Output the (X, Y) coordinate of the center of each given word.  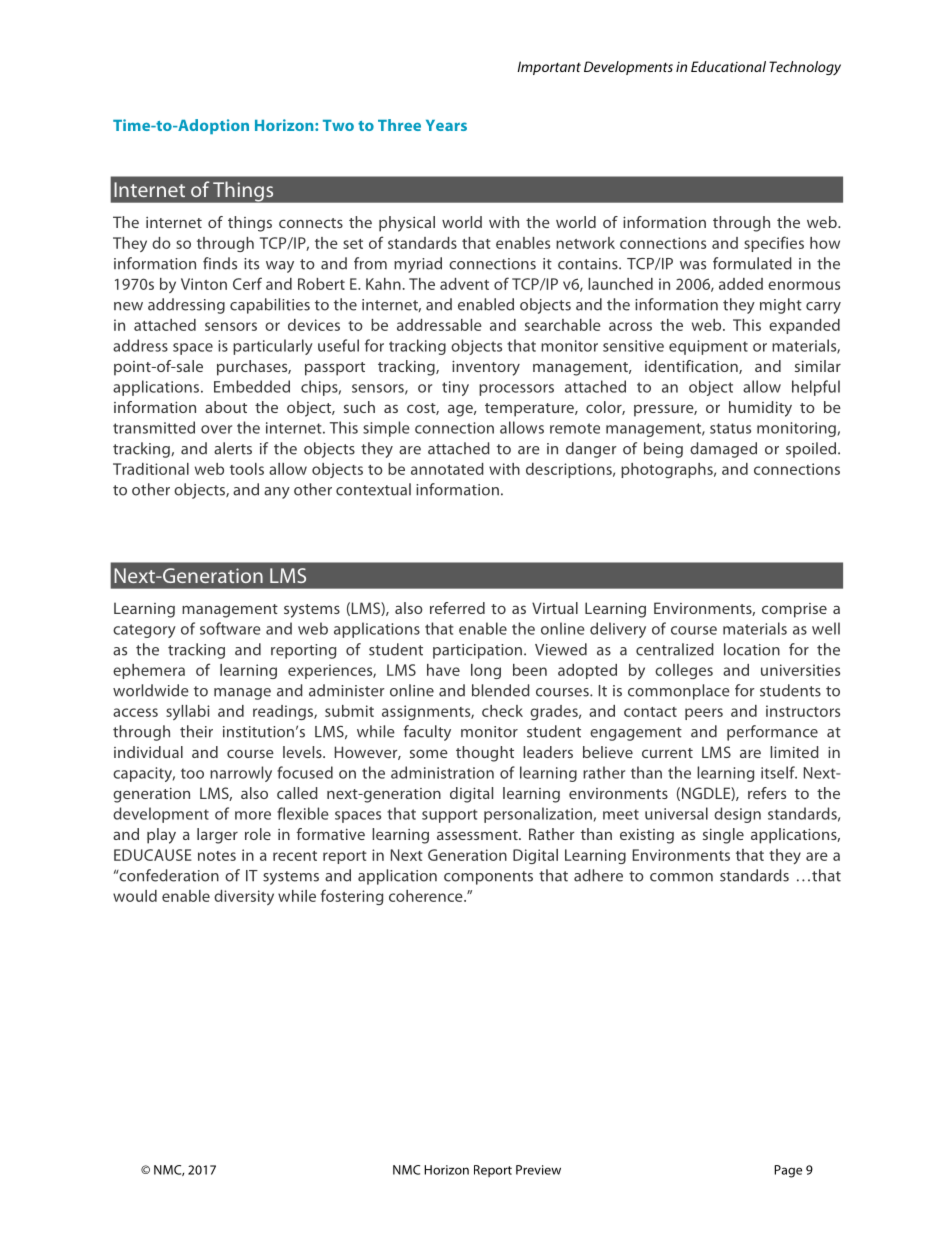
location (752, 649)
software (230, 628)
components (488, 878)
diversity (244, 897)
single (723, 836)
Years (446, 125)
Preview (538, 1170)
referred (457, 608)
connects (311, 223)
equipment (708, 347)
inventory (486, 368)
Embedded (252, 386)
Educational (728, 66)
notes (217, 856)
